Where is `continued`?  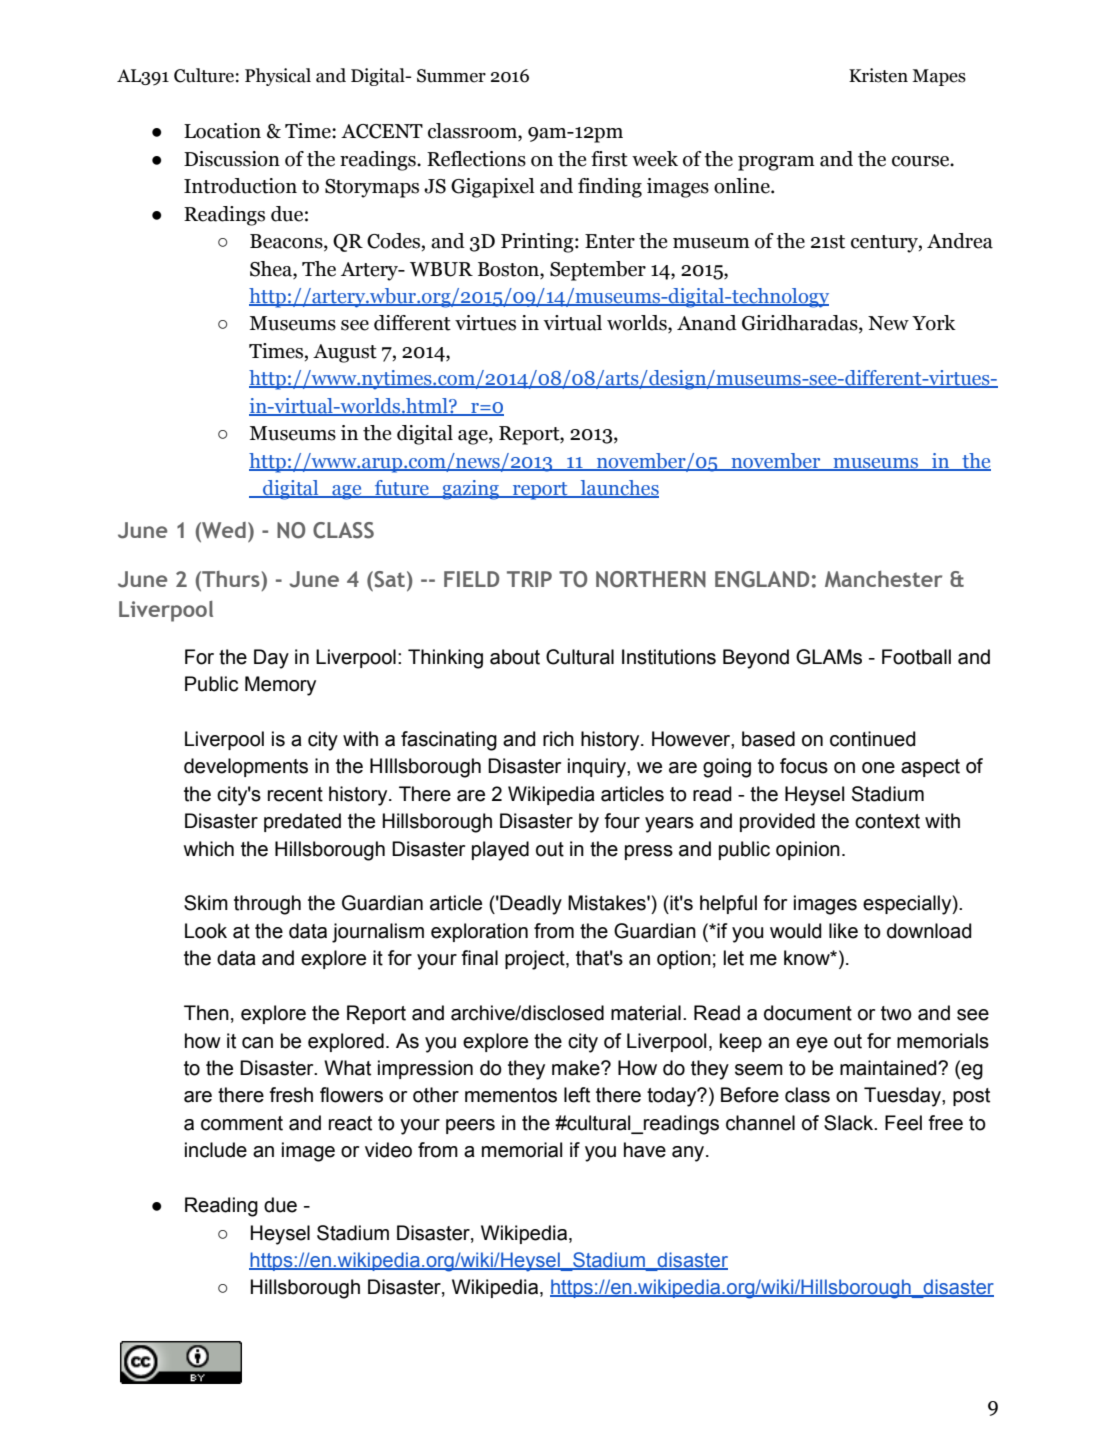 continued is located at coordinates (873, 739).
